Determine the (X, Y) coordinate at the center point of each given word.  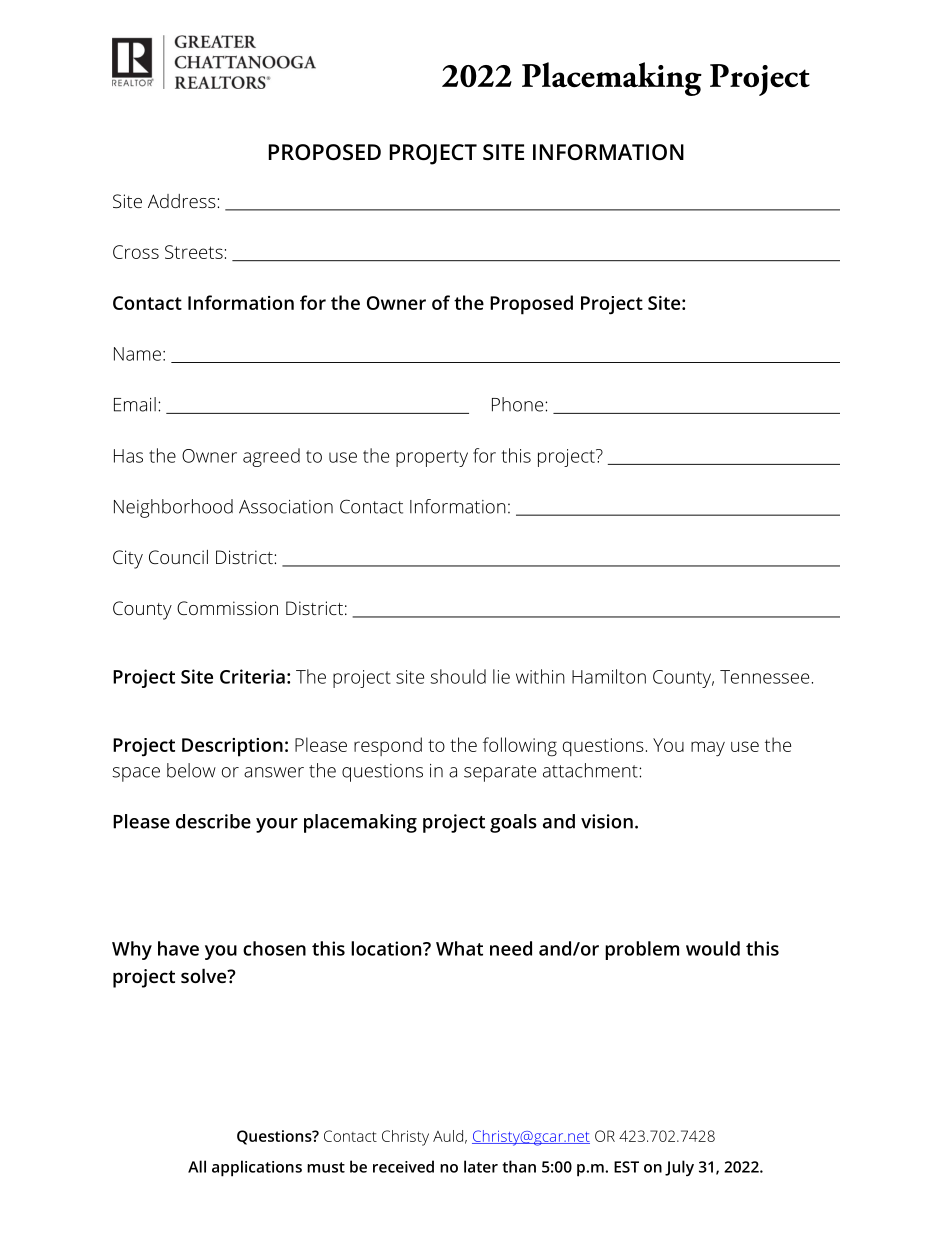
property (432, 458)
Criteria (252, 676)
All (197, 1166)
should (458, 676)
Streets (194, 252)
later (481, 1166)
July (679, 1168)
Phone (519, 404)
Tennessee (764, 677)
